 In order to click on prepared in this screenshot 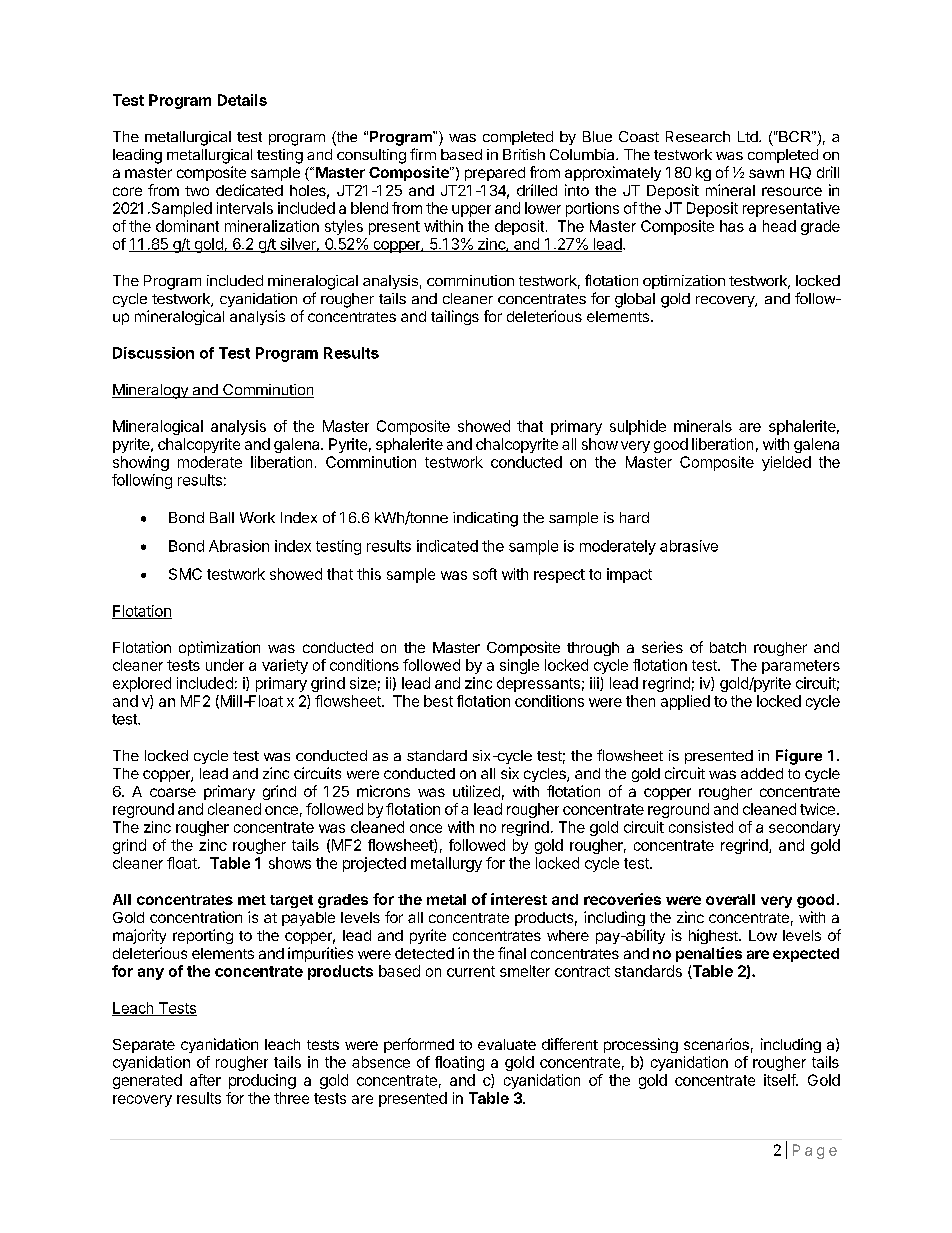, I will do `click(495, 174)`.
